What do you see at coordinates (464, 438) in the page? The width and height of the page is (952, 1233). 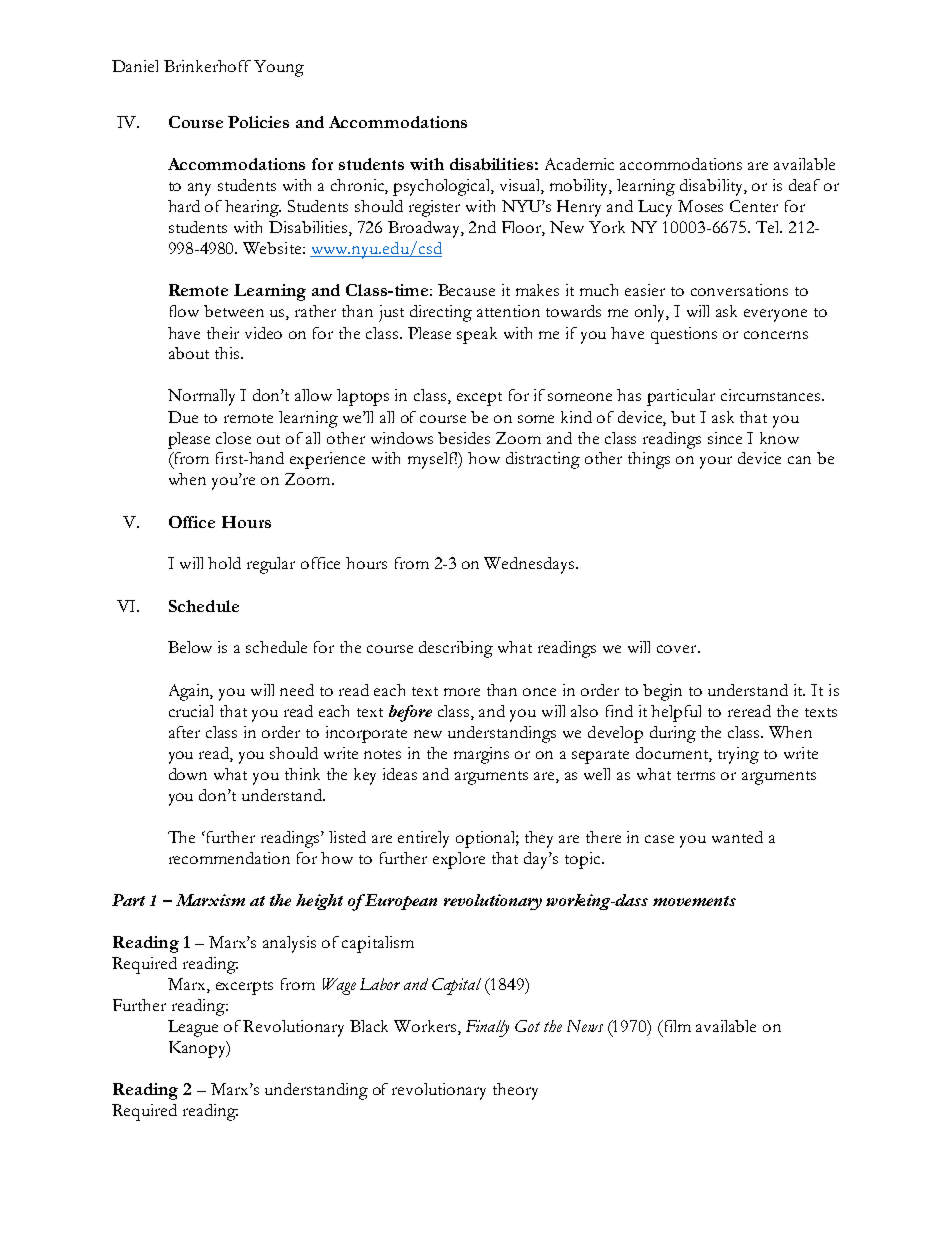 I see `besides` at bounding box center [464, 438].
